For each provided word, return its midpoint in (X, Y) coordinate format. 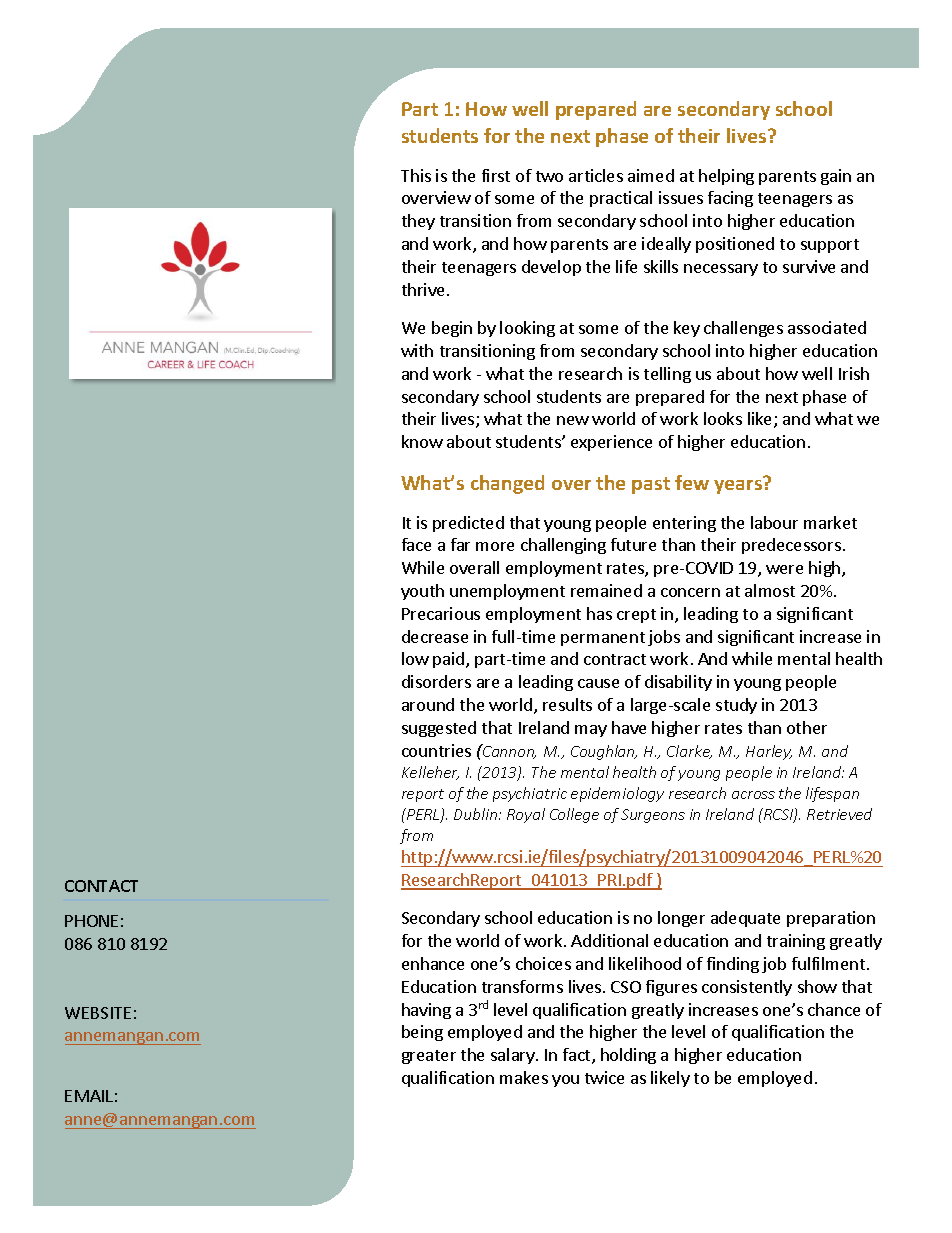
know (422, 441)
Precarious (441, 613)
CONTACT (101, 886)
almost (770, 590)
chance (834, 1009)
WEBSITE (98, 1013)
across (753, 795)
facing (730, 199)
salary (514, 1056)
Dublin (477, 814)
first (496, 175)
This (416, 175)
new (573, 420)
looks (723, 418)
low (415, 658)
